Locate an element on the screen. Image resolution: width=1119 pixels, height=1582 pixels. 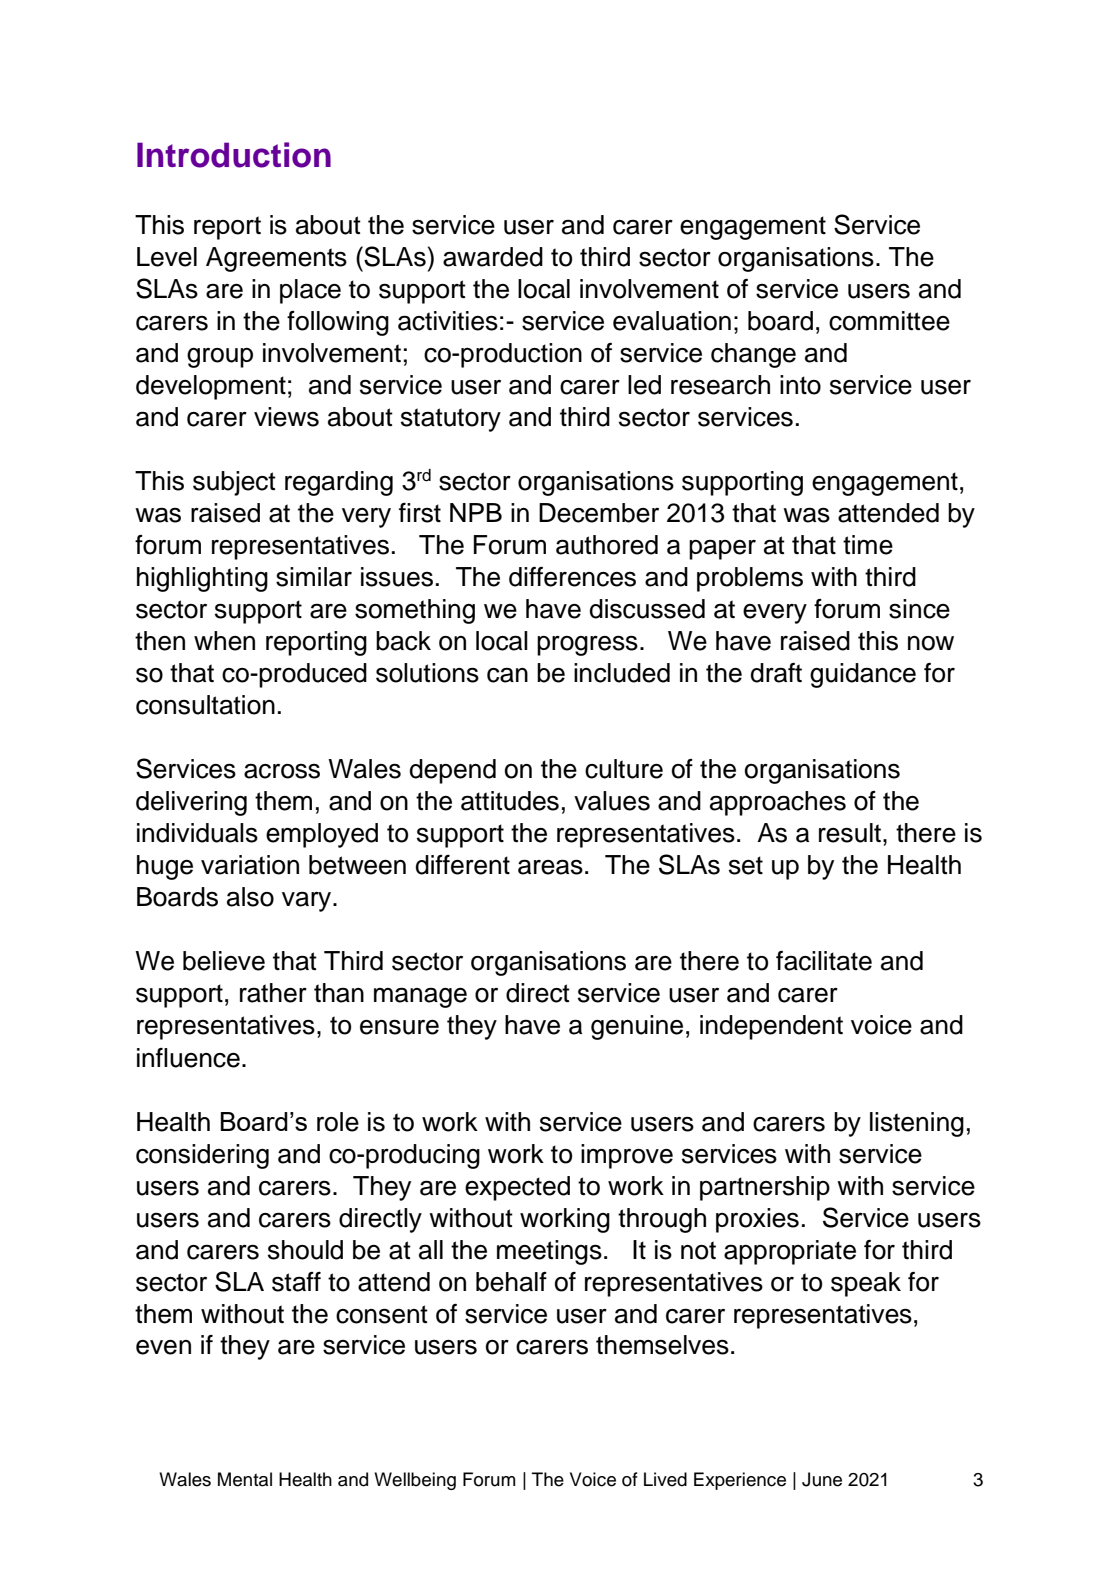
listening is located at coordinates (917, 1124).
